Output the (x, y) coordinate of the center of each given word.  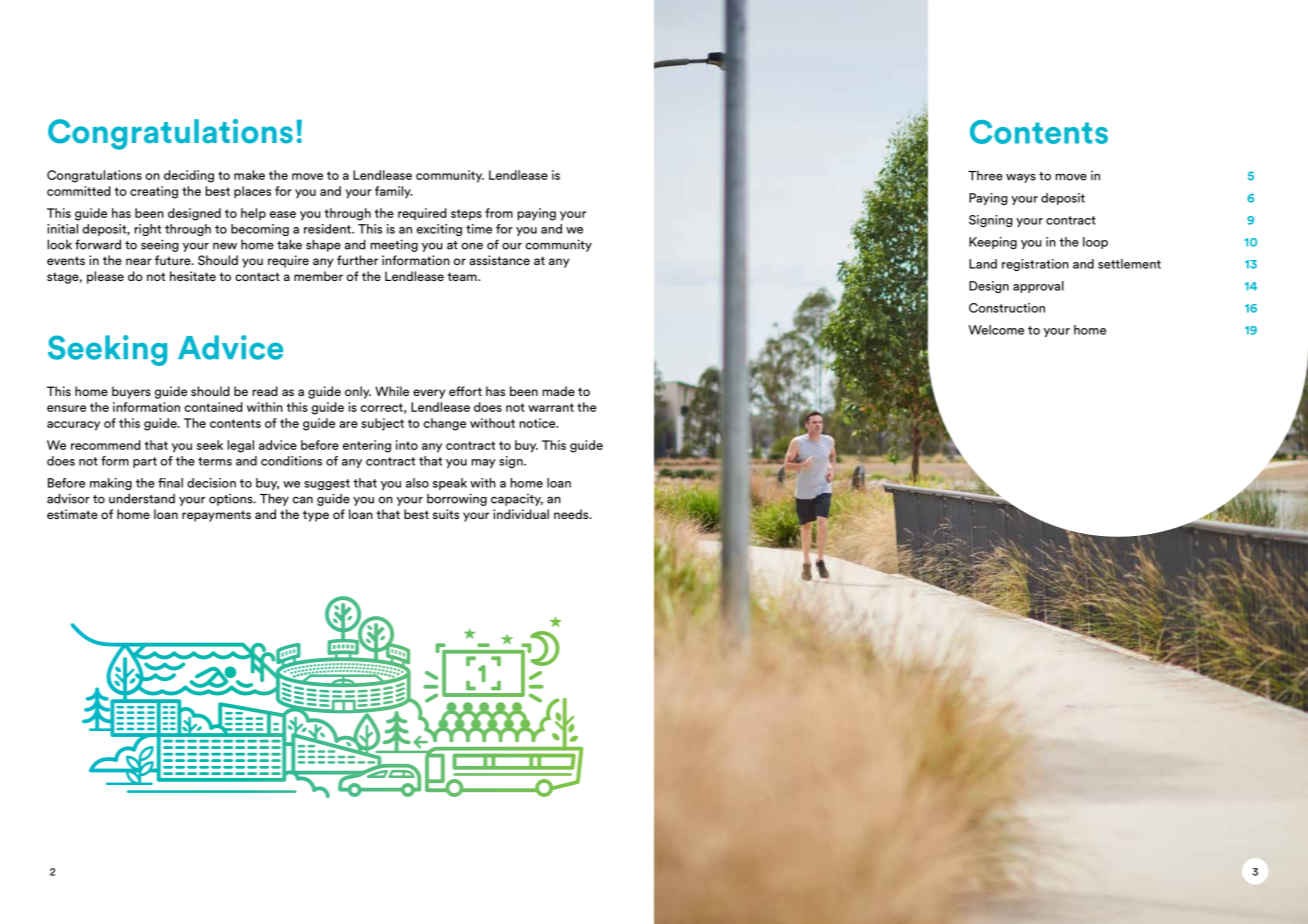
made (559, 391)
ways (1021, 178)
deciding (189, 176)
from (499, 213)
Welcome (996, 330)
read (265, 391)
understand (142, 498)
